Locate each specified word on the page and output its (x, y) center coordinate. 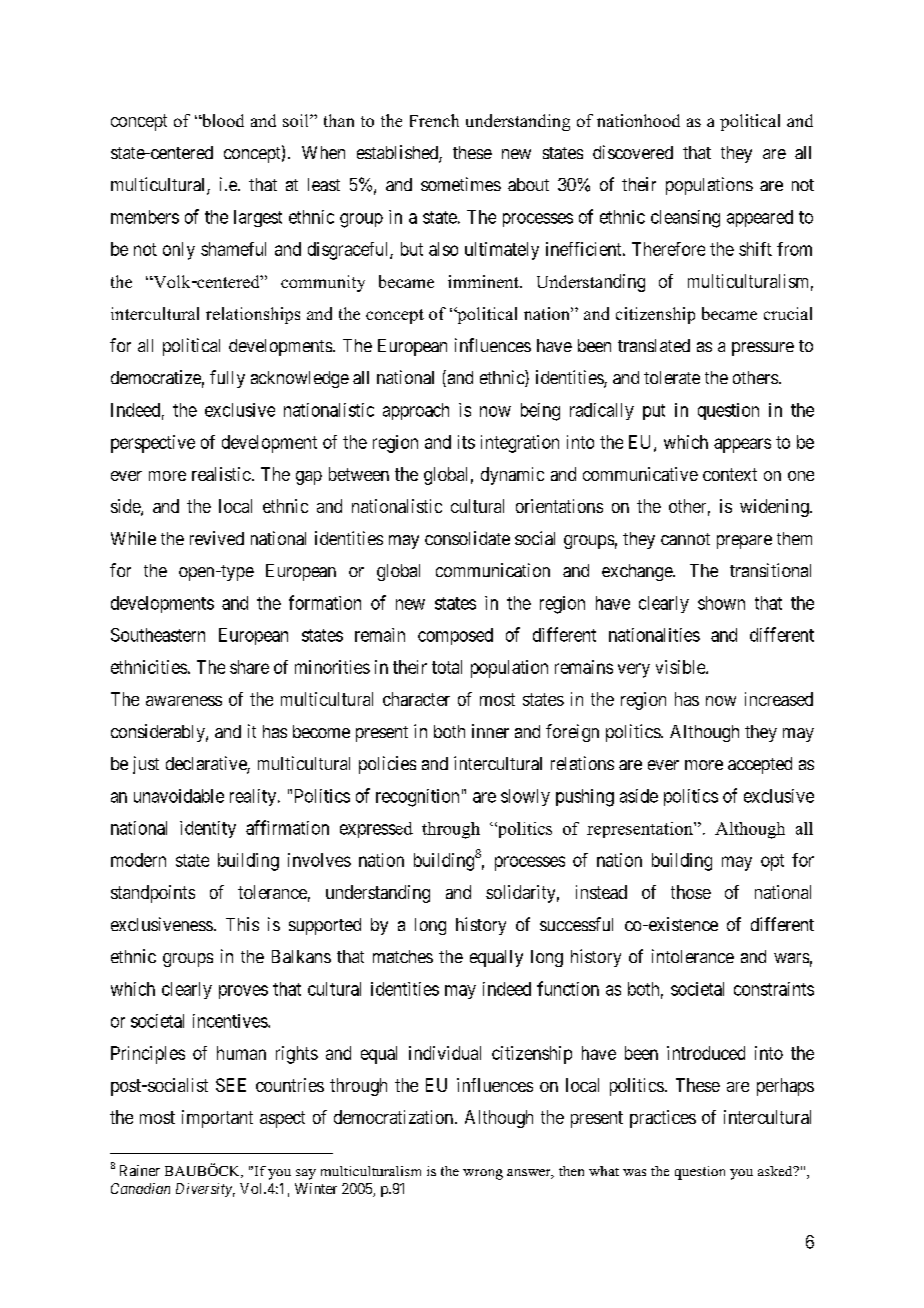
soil (297, 120)
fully (227, 379)
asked (776, 1171)
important (217, 1119)
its (466, 442)
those (691, 892)
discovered (633, 152)
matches (403, 956)
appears (742, 445)
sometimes (461, 184)
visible (681, 667)
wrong (483, 1174)
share (249, 667)
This (242, 924)
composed (455, 636)
